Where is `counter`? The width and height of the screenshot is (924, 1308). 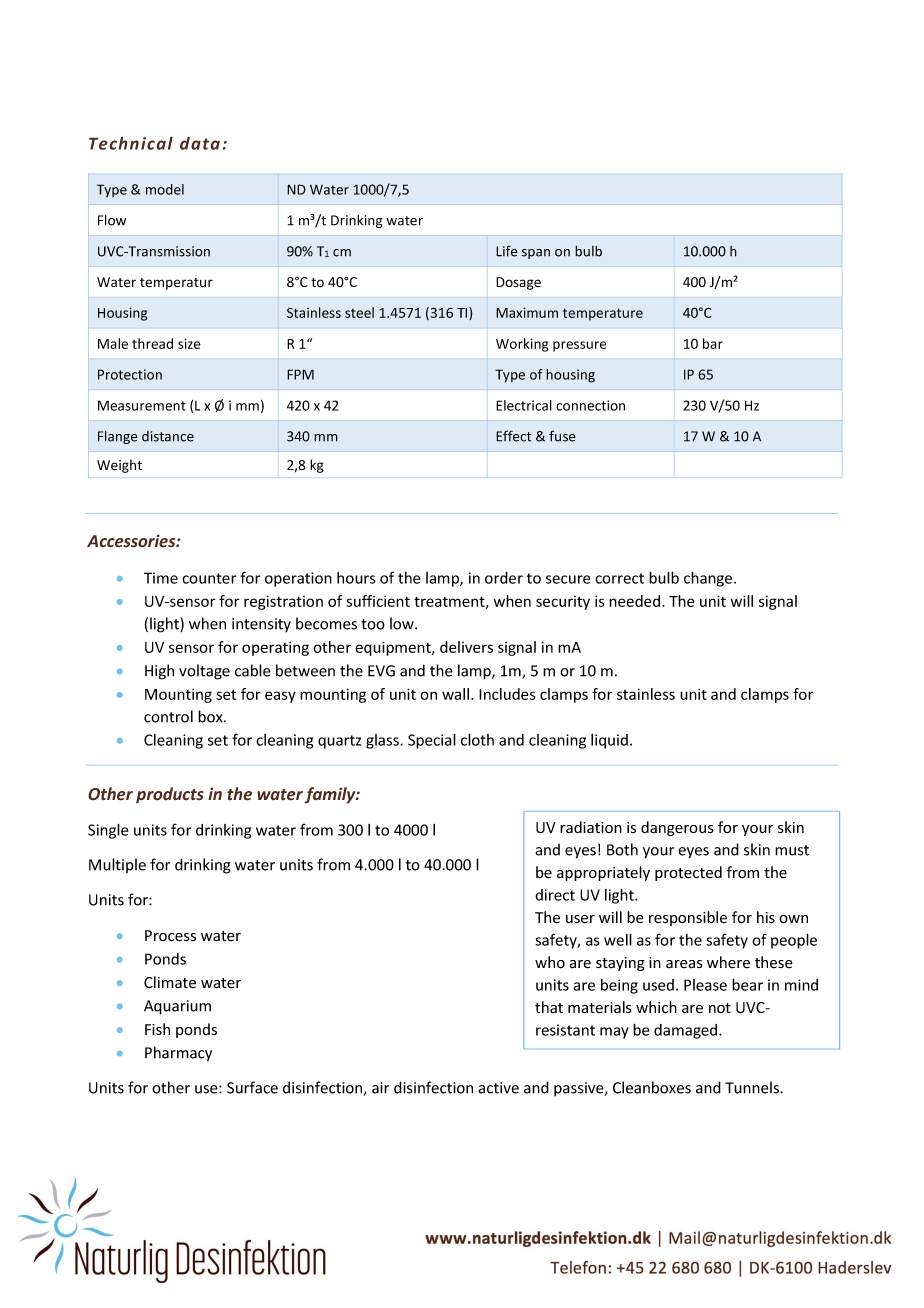 counter is located at coordinates (209, 578).
